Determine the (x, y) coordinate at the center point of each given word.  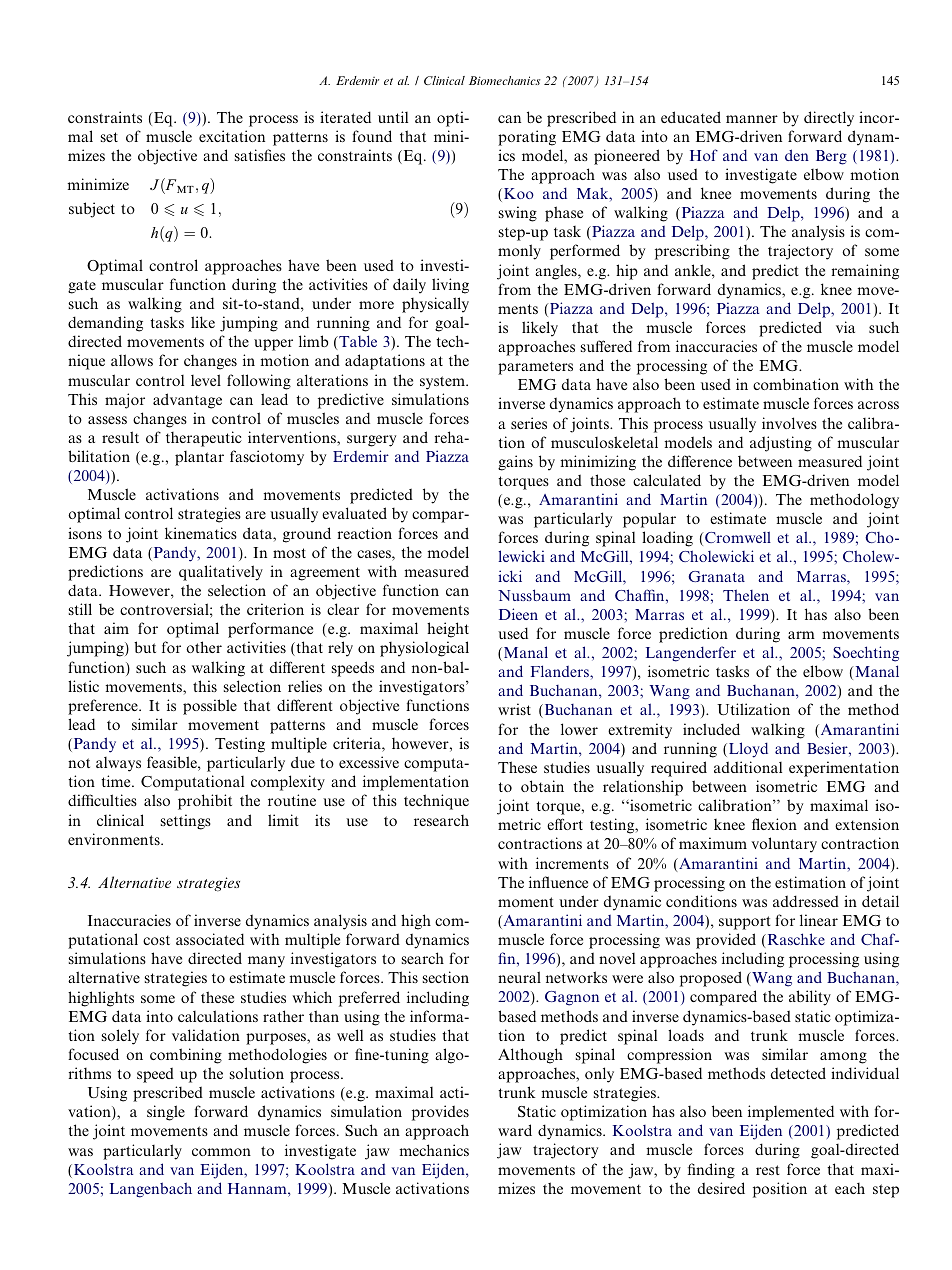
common (221, 1152)
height (448, 630)
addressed (806, 901)
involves (789, 423)
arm (801, 635)
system (443, 383)
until (393, 117)
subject (92, 210)
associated (210, 939)
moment (526, 902)
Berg (831, 157)
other (204, 647)
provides (440, 1113)
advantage (187, 401)
